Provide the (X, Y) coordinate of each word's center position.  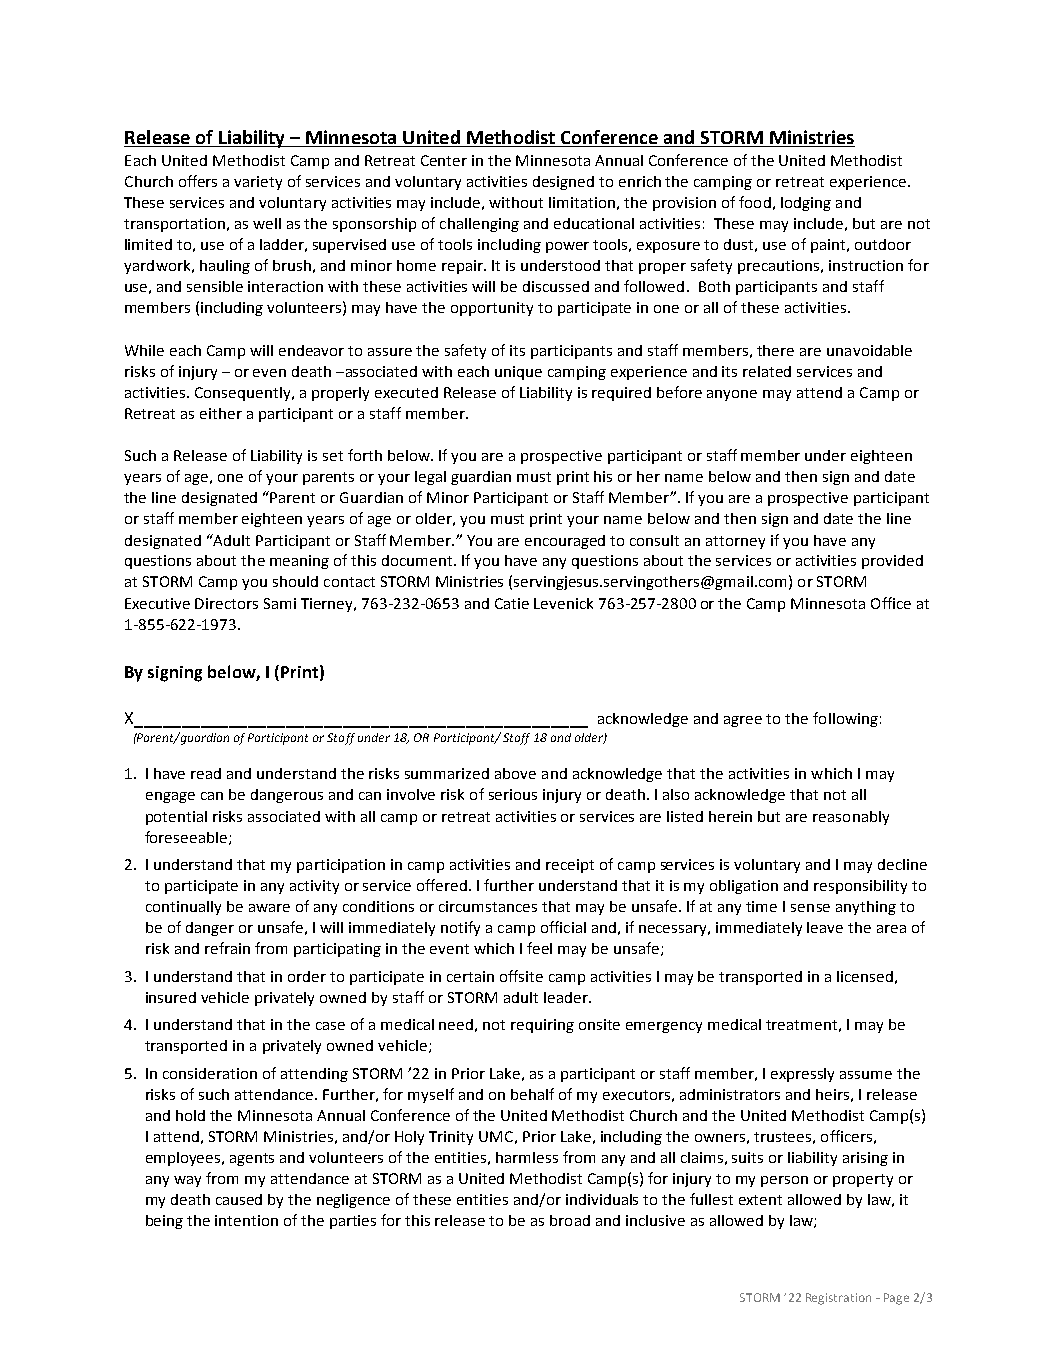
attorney (735, 542)
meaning (299, 562)
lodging (806, 204)
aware (269, 908)
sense (810, 908)
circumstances (488, 906)
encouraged (565, 542)
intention (246, 1220)
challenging (479, 225)
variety (258, 183)
